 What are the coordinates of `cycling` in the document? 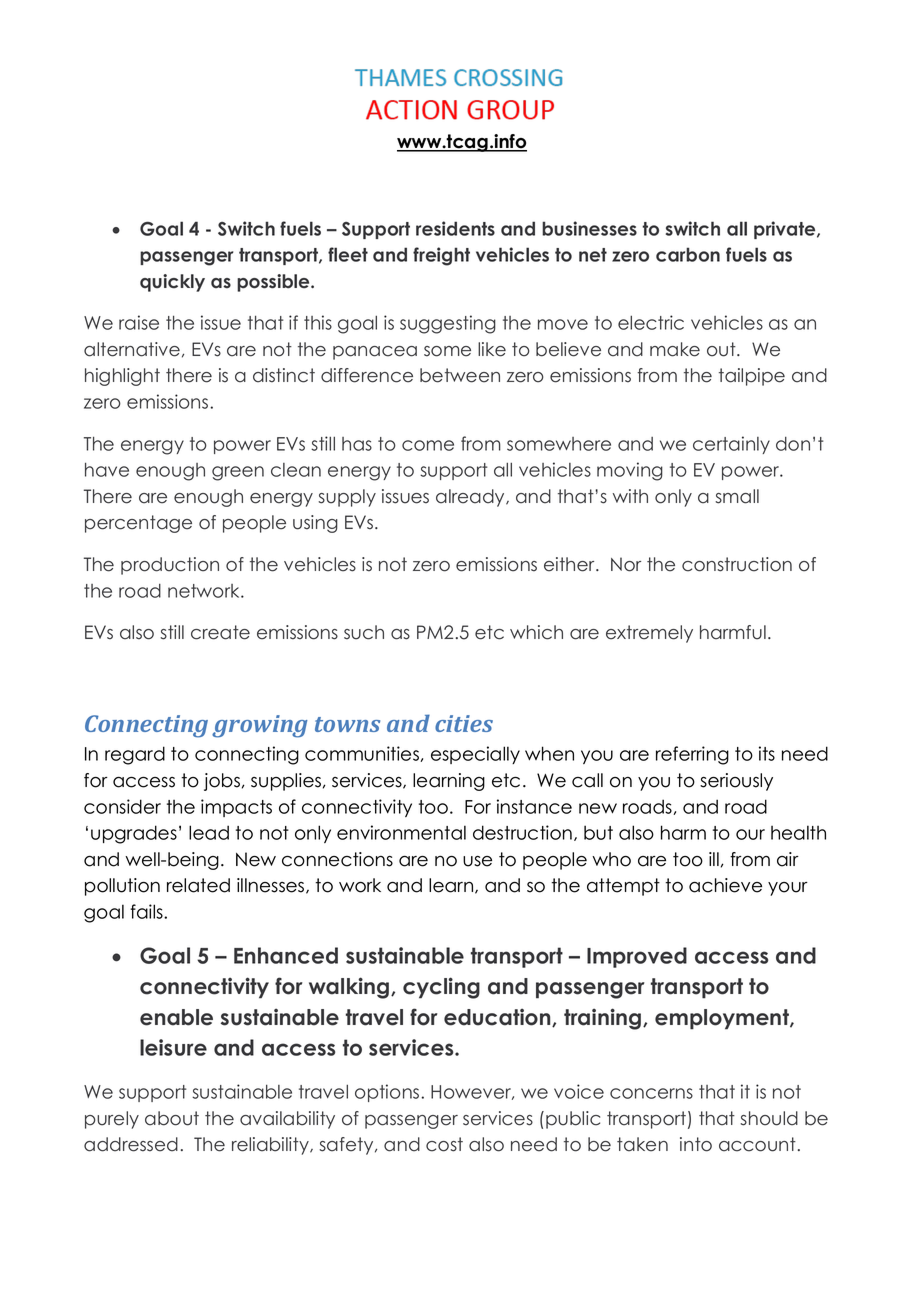 It's located at (441, 988).
